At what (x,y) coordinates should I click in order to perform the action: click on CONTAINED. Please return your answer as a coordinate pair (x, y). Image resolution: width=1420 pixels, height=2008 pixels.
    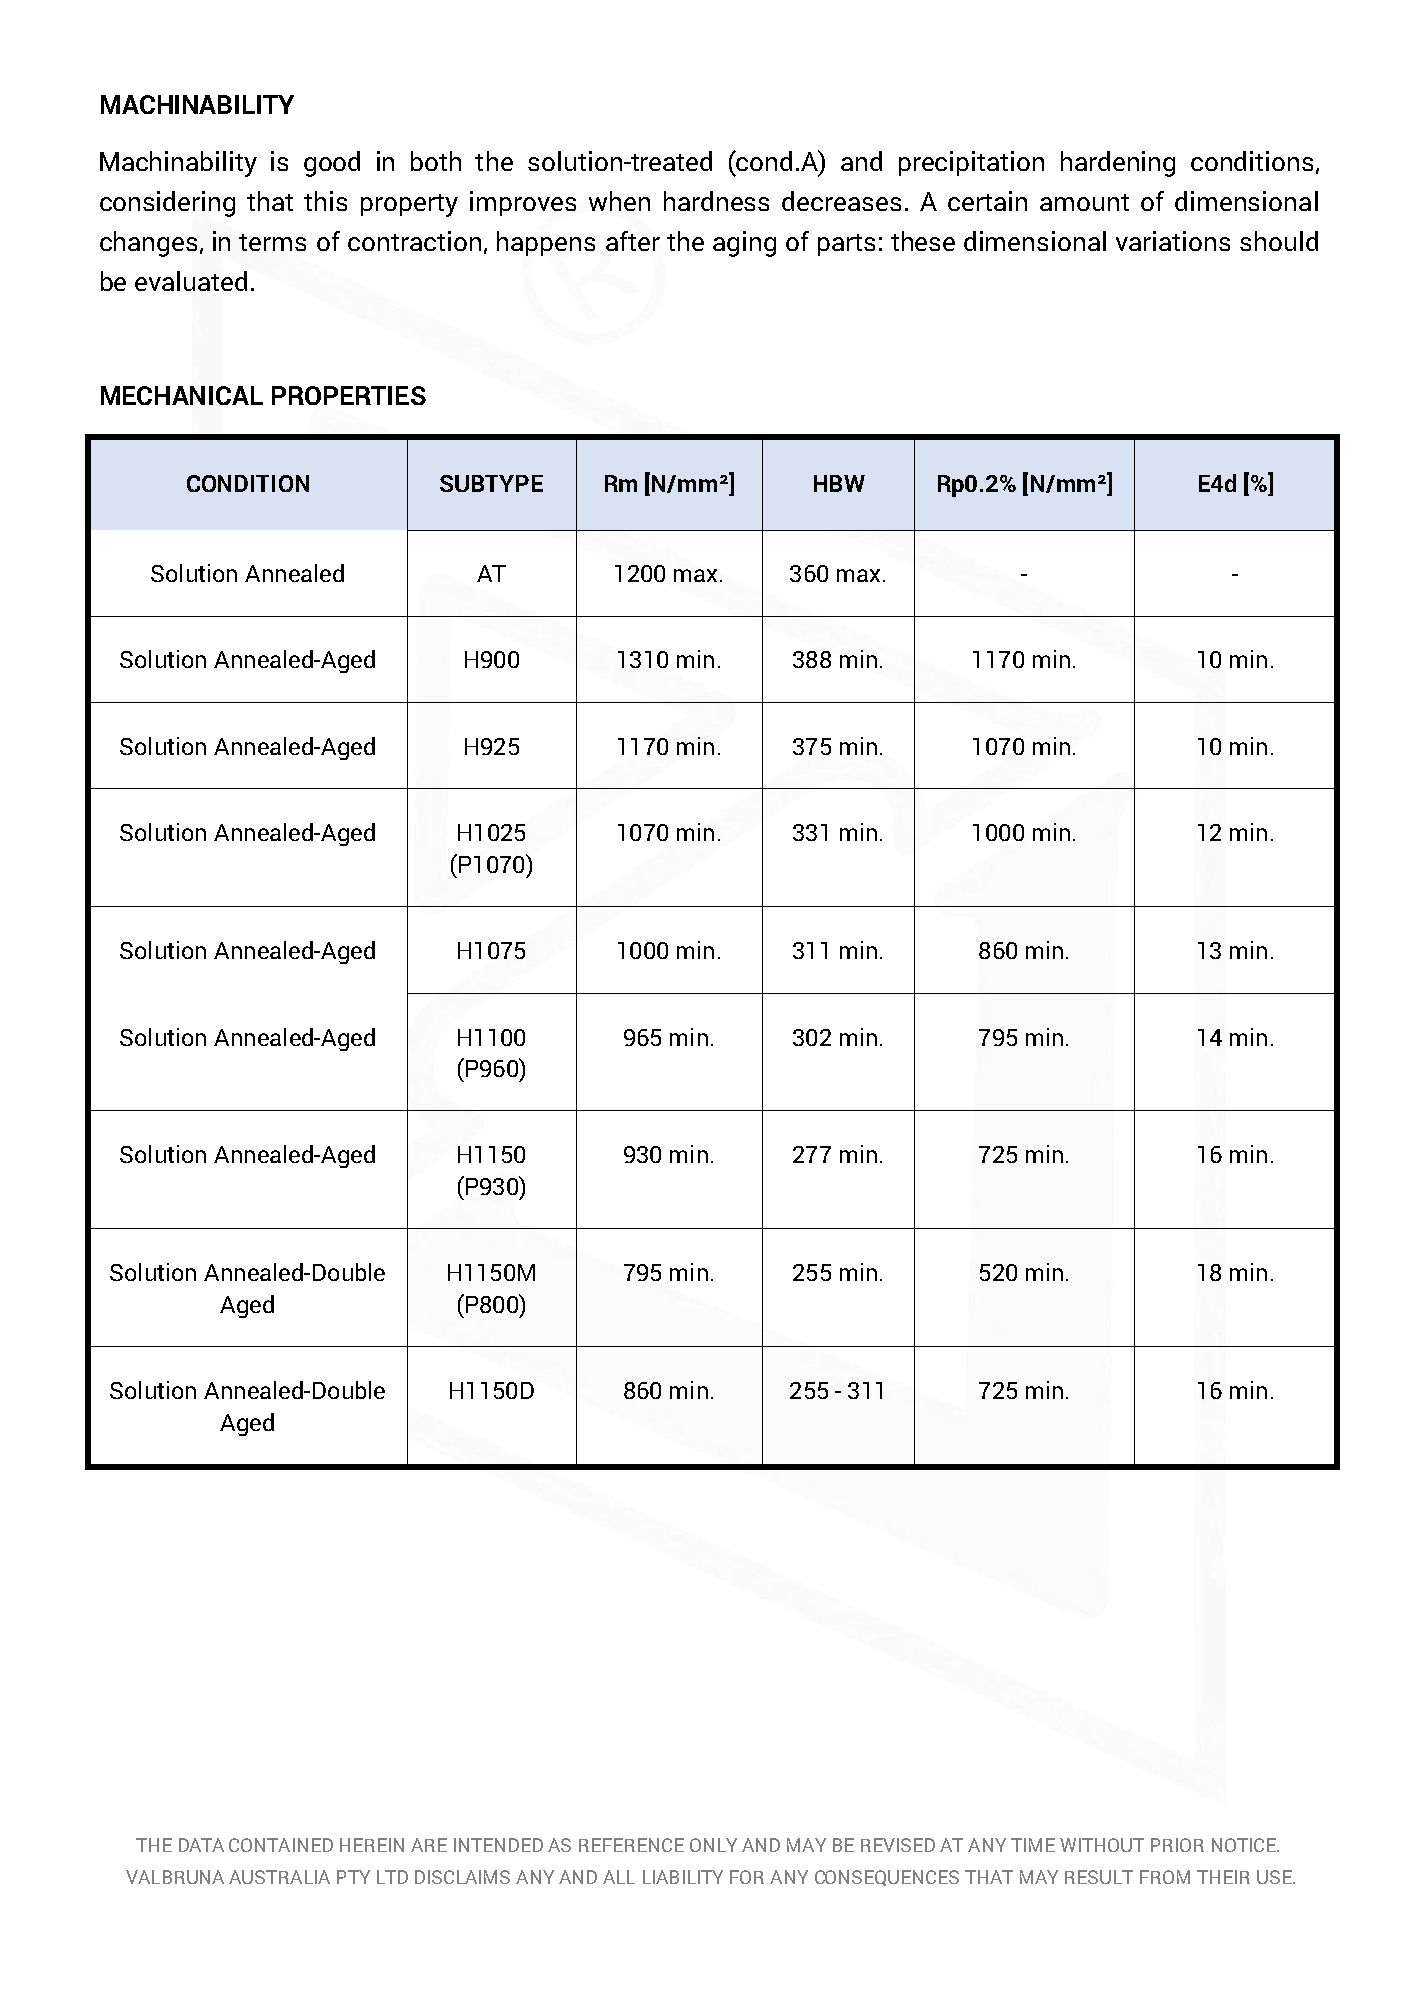
    Looking at the image, I should click on (281, 1845).
